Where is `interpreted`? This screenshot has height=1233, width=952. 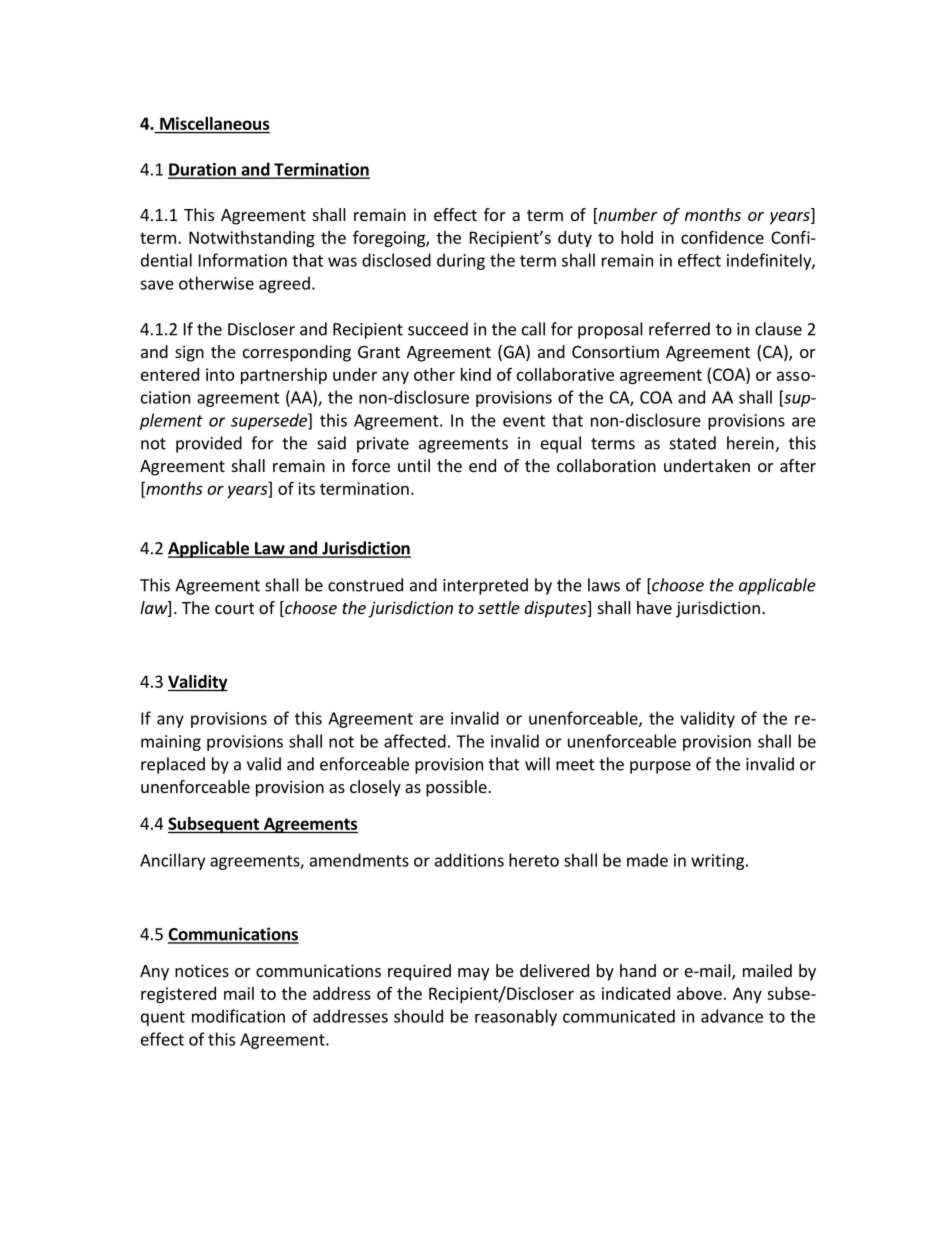
interpreted is located at coordinates (485, 586).
